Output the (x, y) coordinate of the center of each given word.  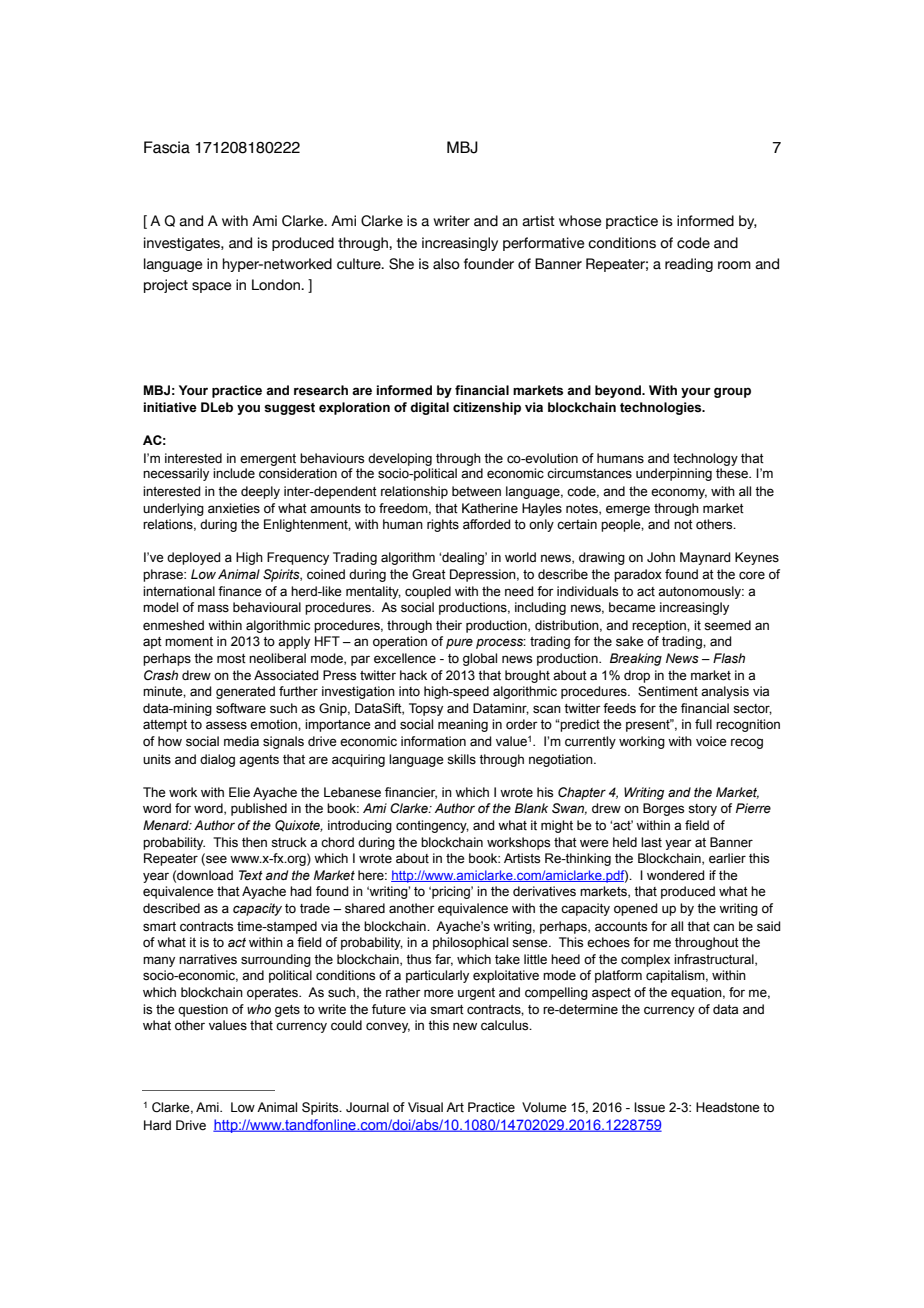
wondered (676, 875)
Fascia (167, 147)
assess (226, 725)
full (703, 724)
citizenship (487, 408)
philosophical (470, 943)
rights (443, 525)
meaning (463, 725)
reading (689, 265)
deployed (194, 558)
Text (251, 875)
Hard (157, 1125)
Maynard (705, 558)
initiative (170, 407)
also (446, 264)
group (732, 392)
